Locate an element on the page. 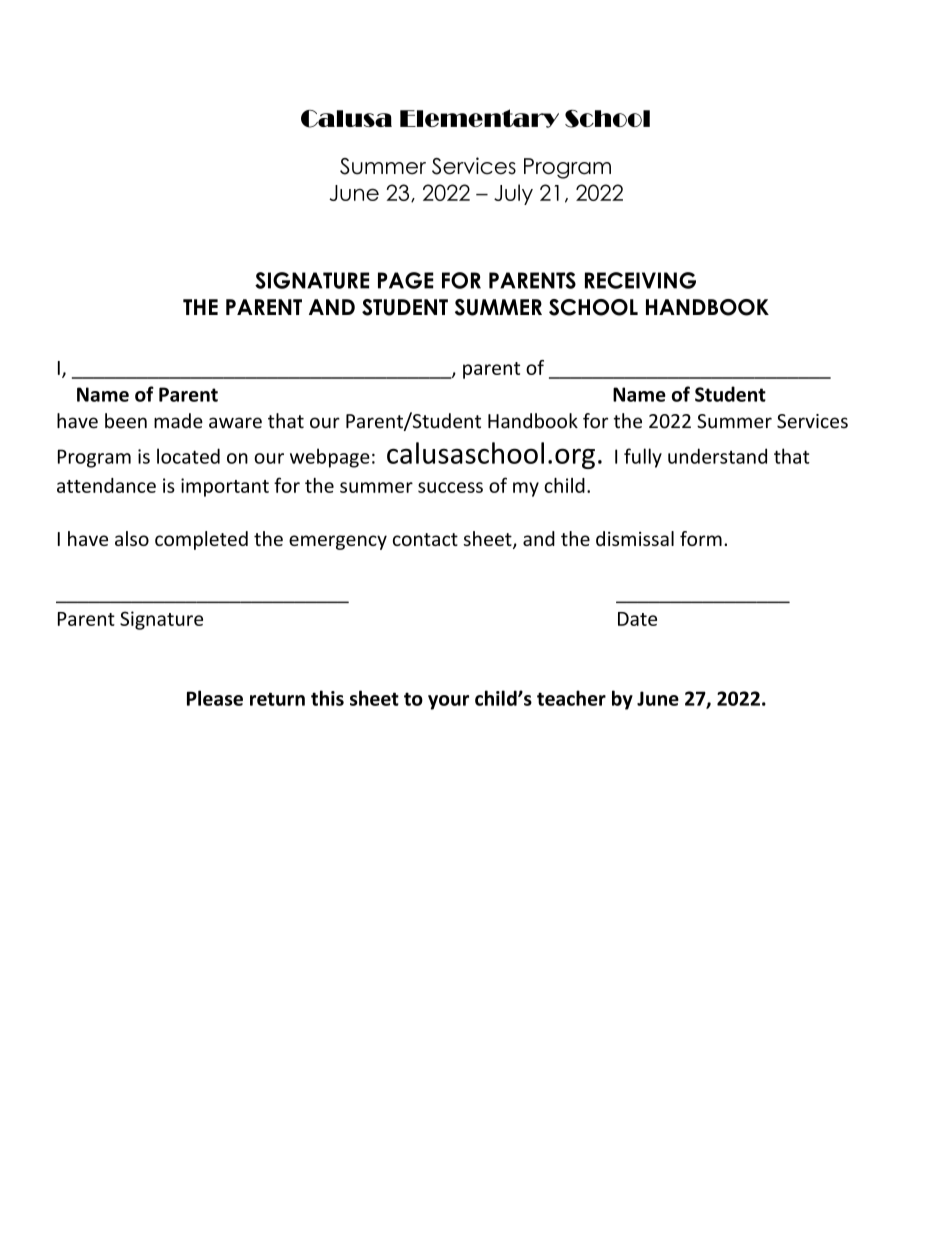  completed is located at coordinates (201, 540).
